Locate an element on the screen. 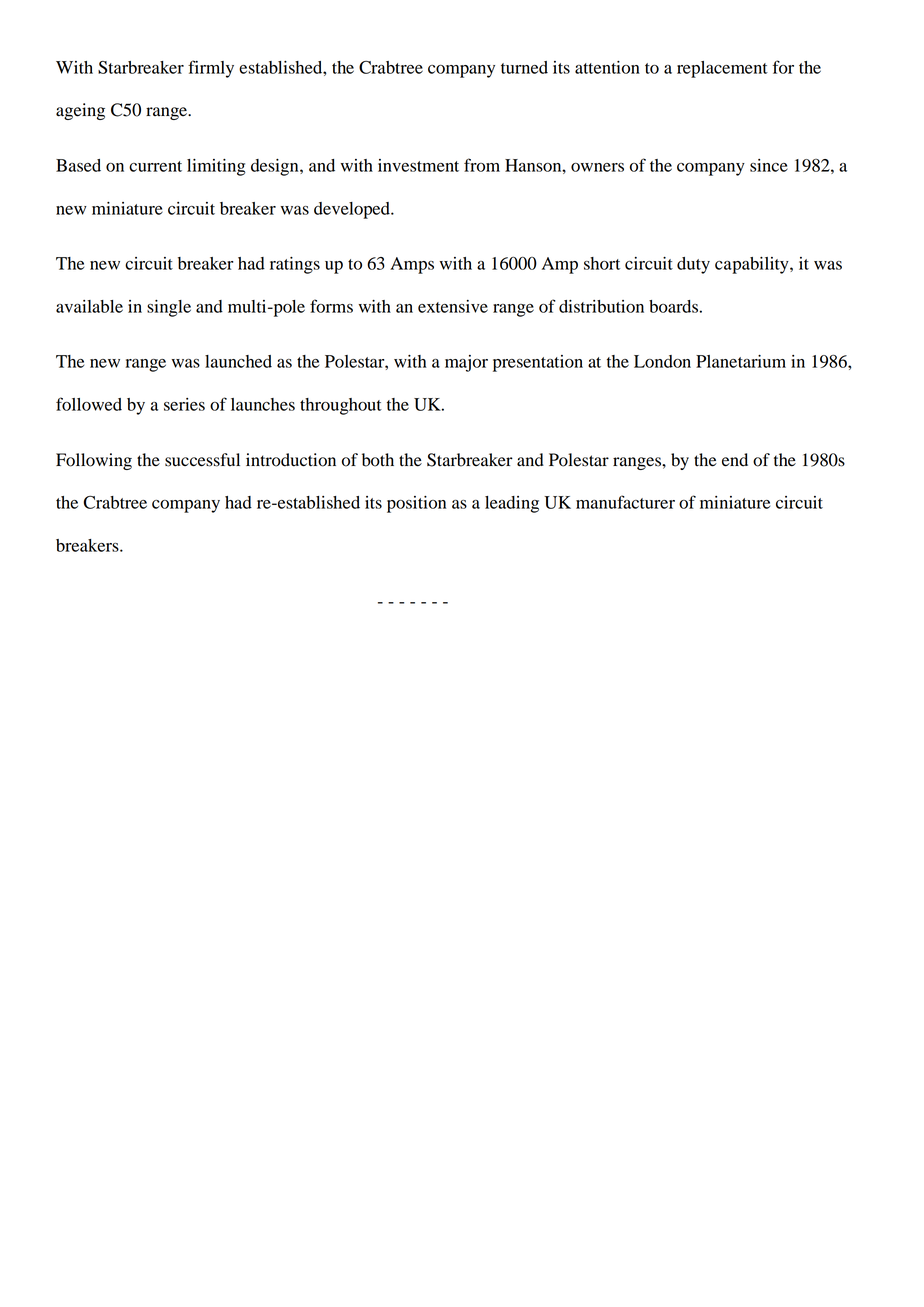  turned is located at coordinates (524, 67).
